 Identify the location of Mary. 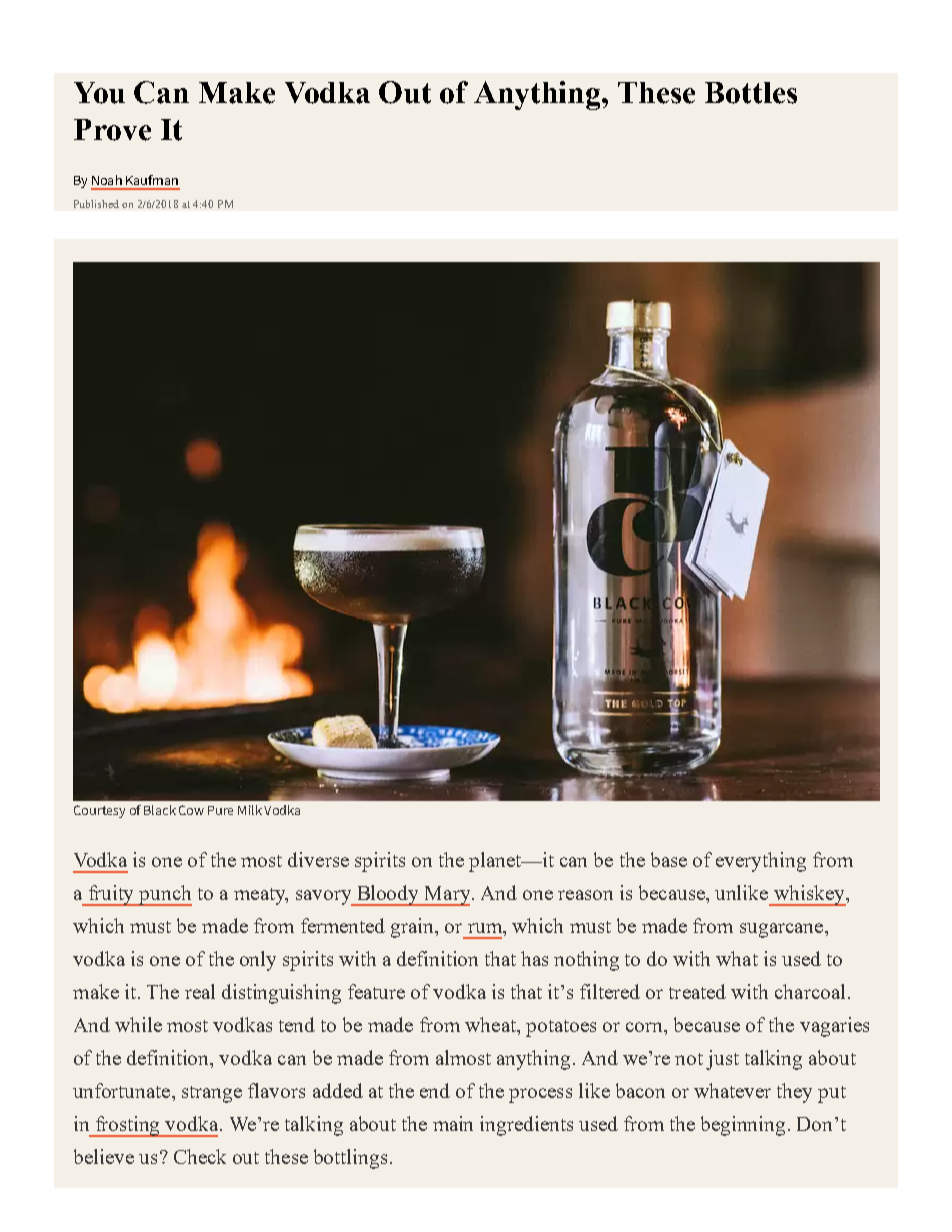
(446, 896).
